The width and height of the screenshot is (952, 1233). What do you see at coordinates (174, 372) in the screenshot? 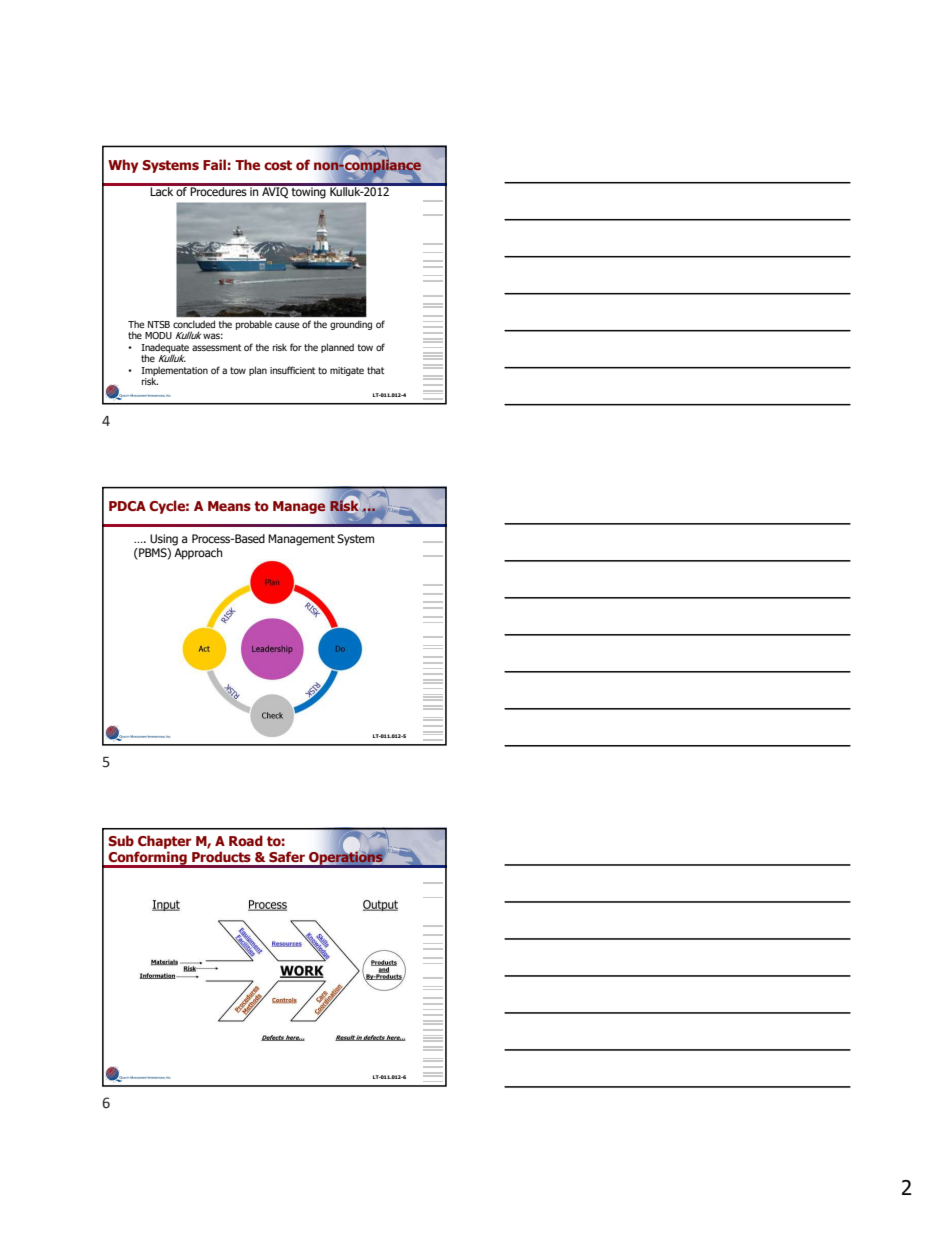
I see `Implementation` at bounding box center [174, 372].
